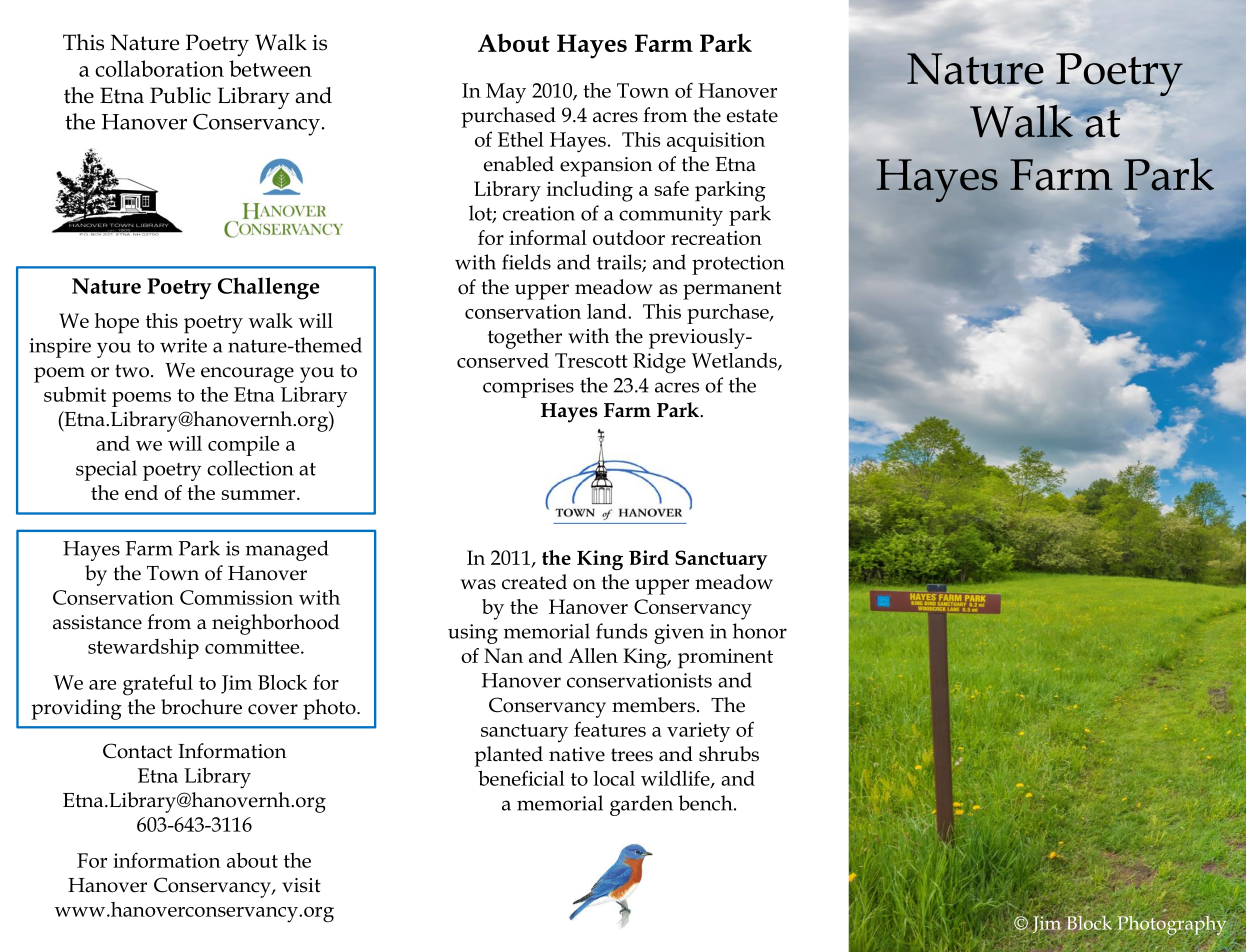 Image resolution: width=1247 pixels, height=952 pixels. I want to click on was, so click(478, 584).
